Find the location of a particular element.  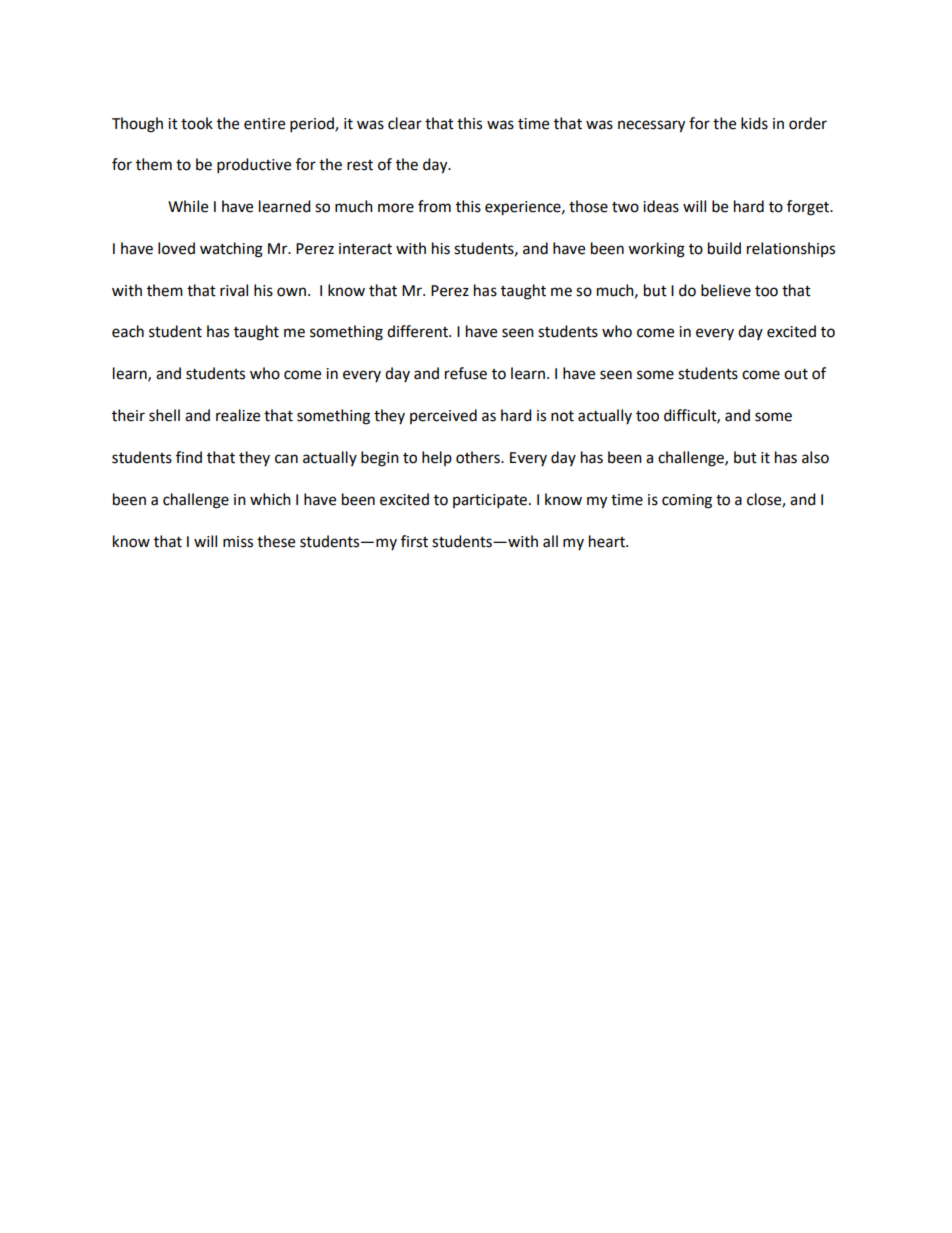

also is located at coordinates (815, 457).
